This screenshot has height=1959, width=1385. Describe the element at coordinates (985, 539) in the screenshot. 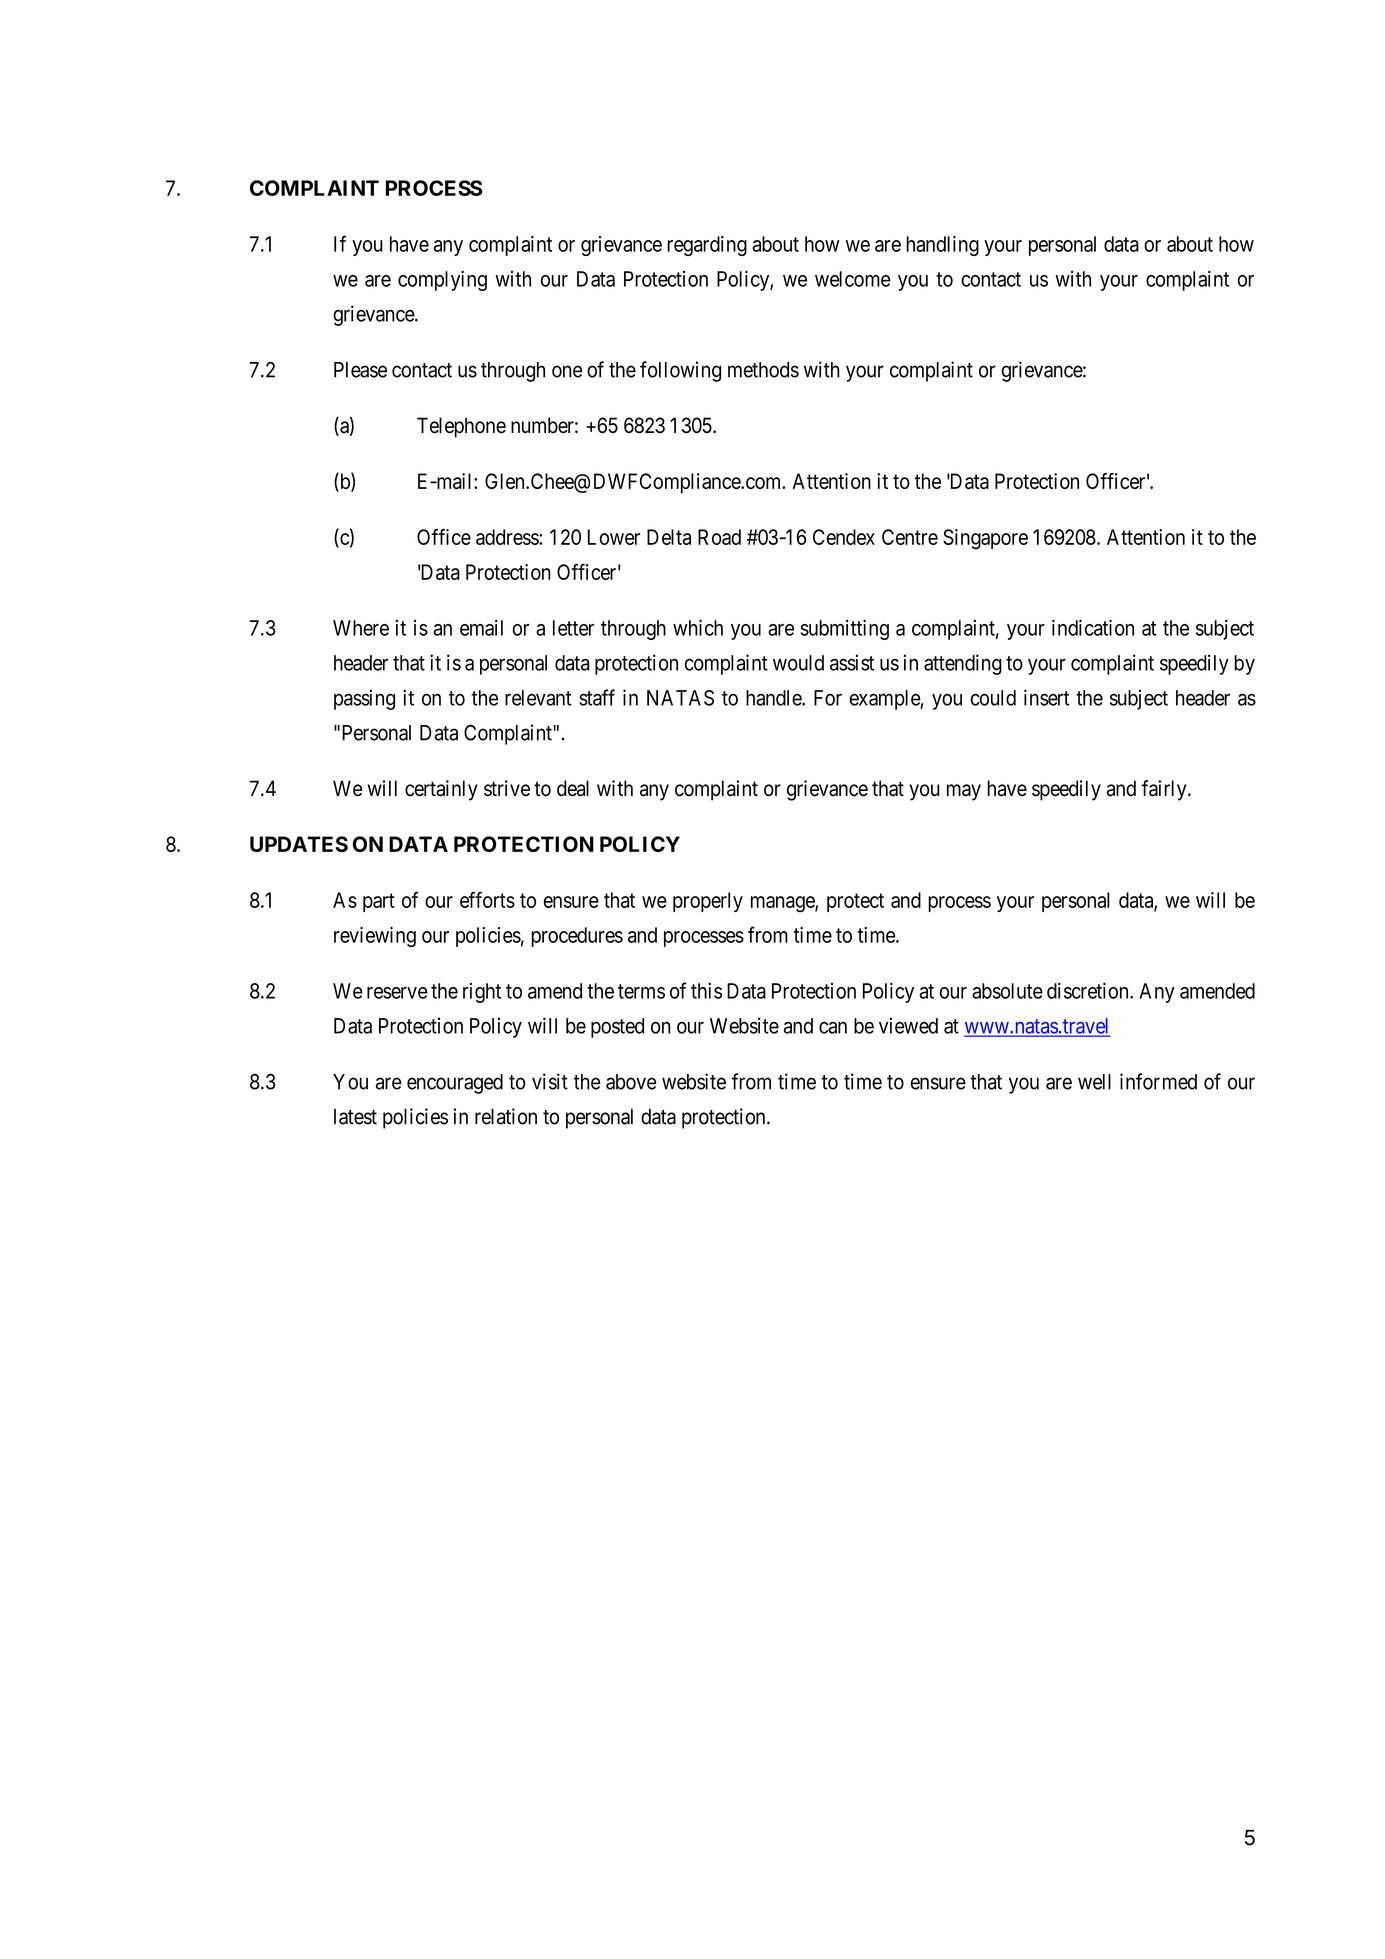

I see `Singapore` at that location.
